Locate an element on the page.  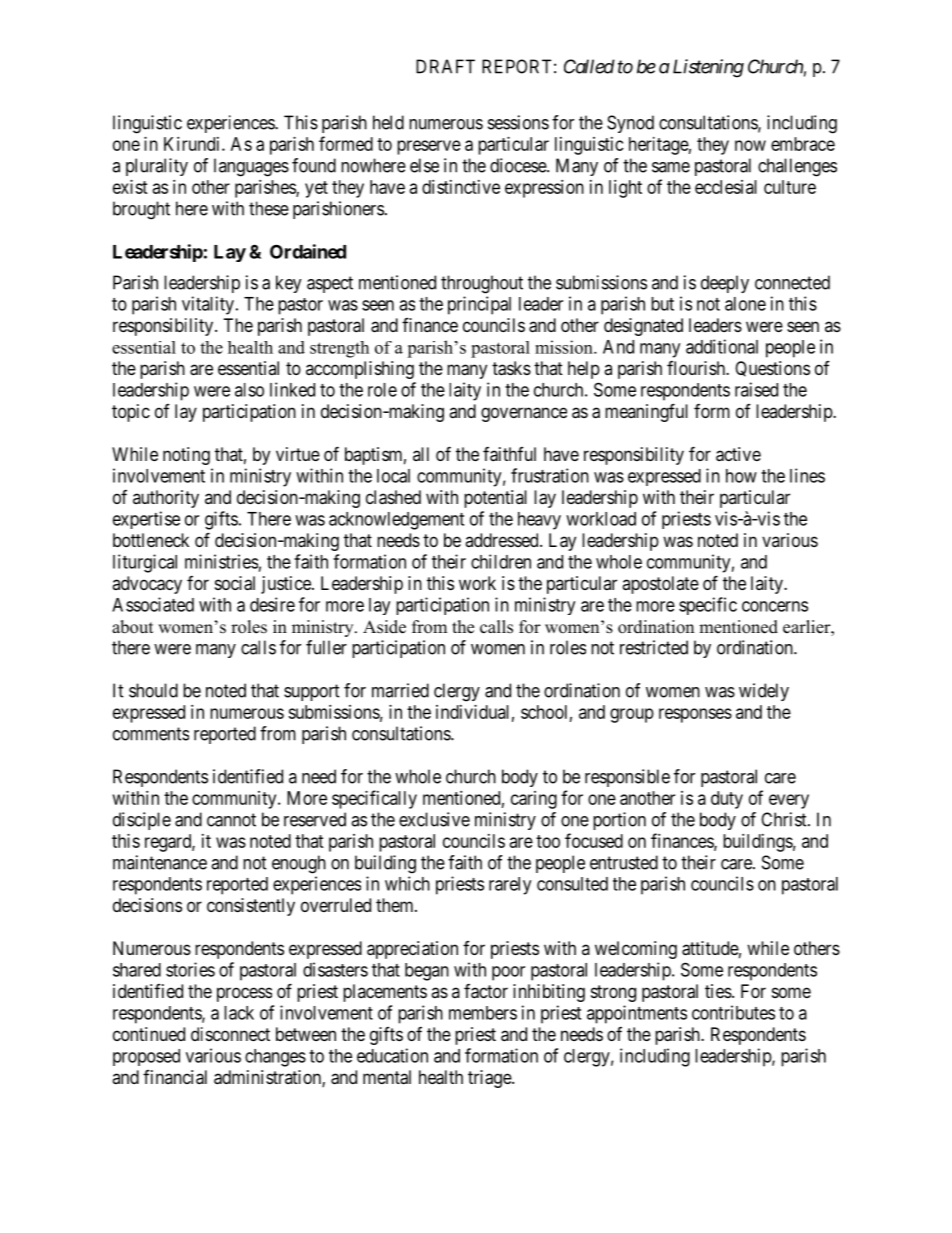
triage is located at coordinates (490, 1079).
